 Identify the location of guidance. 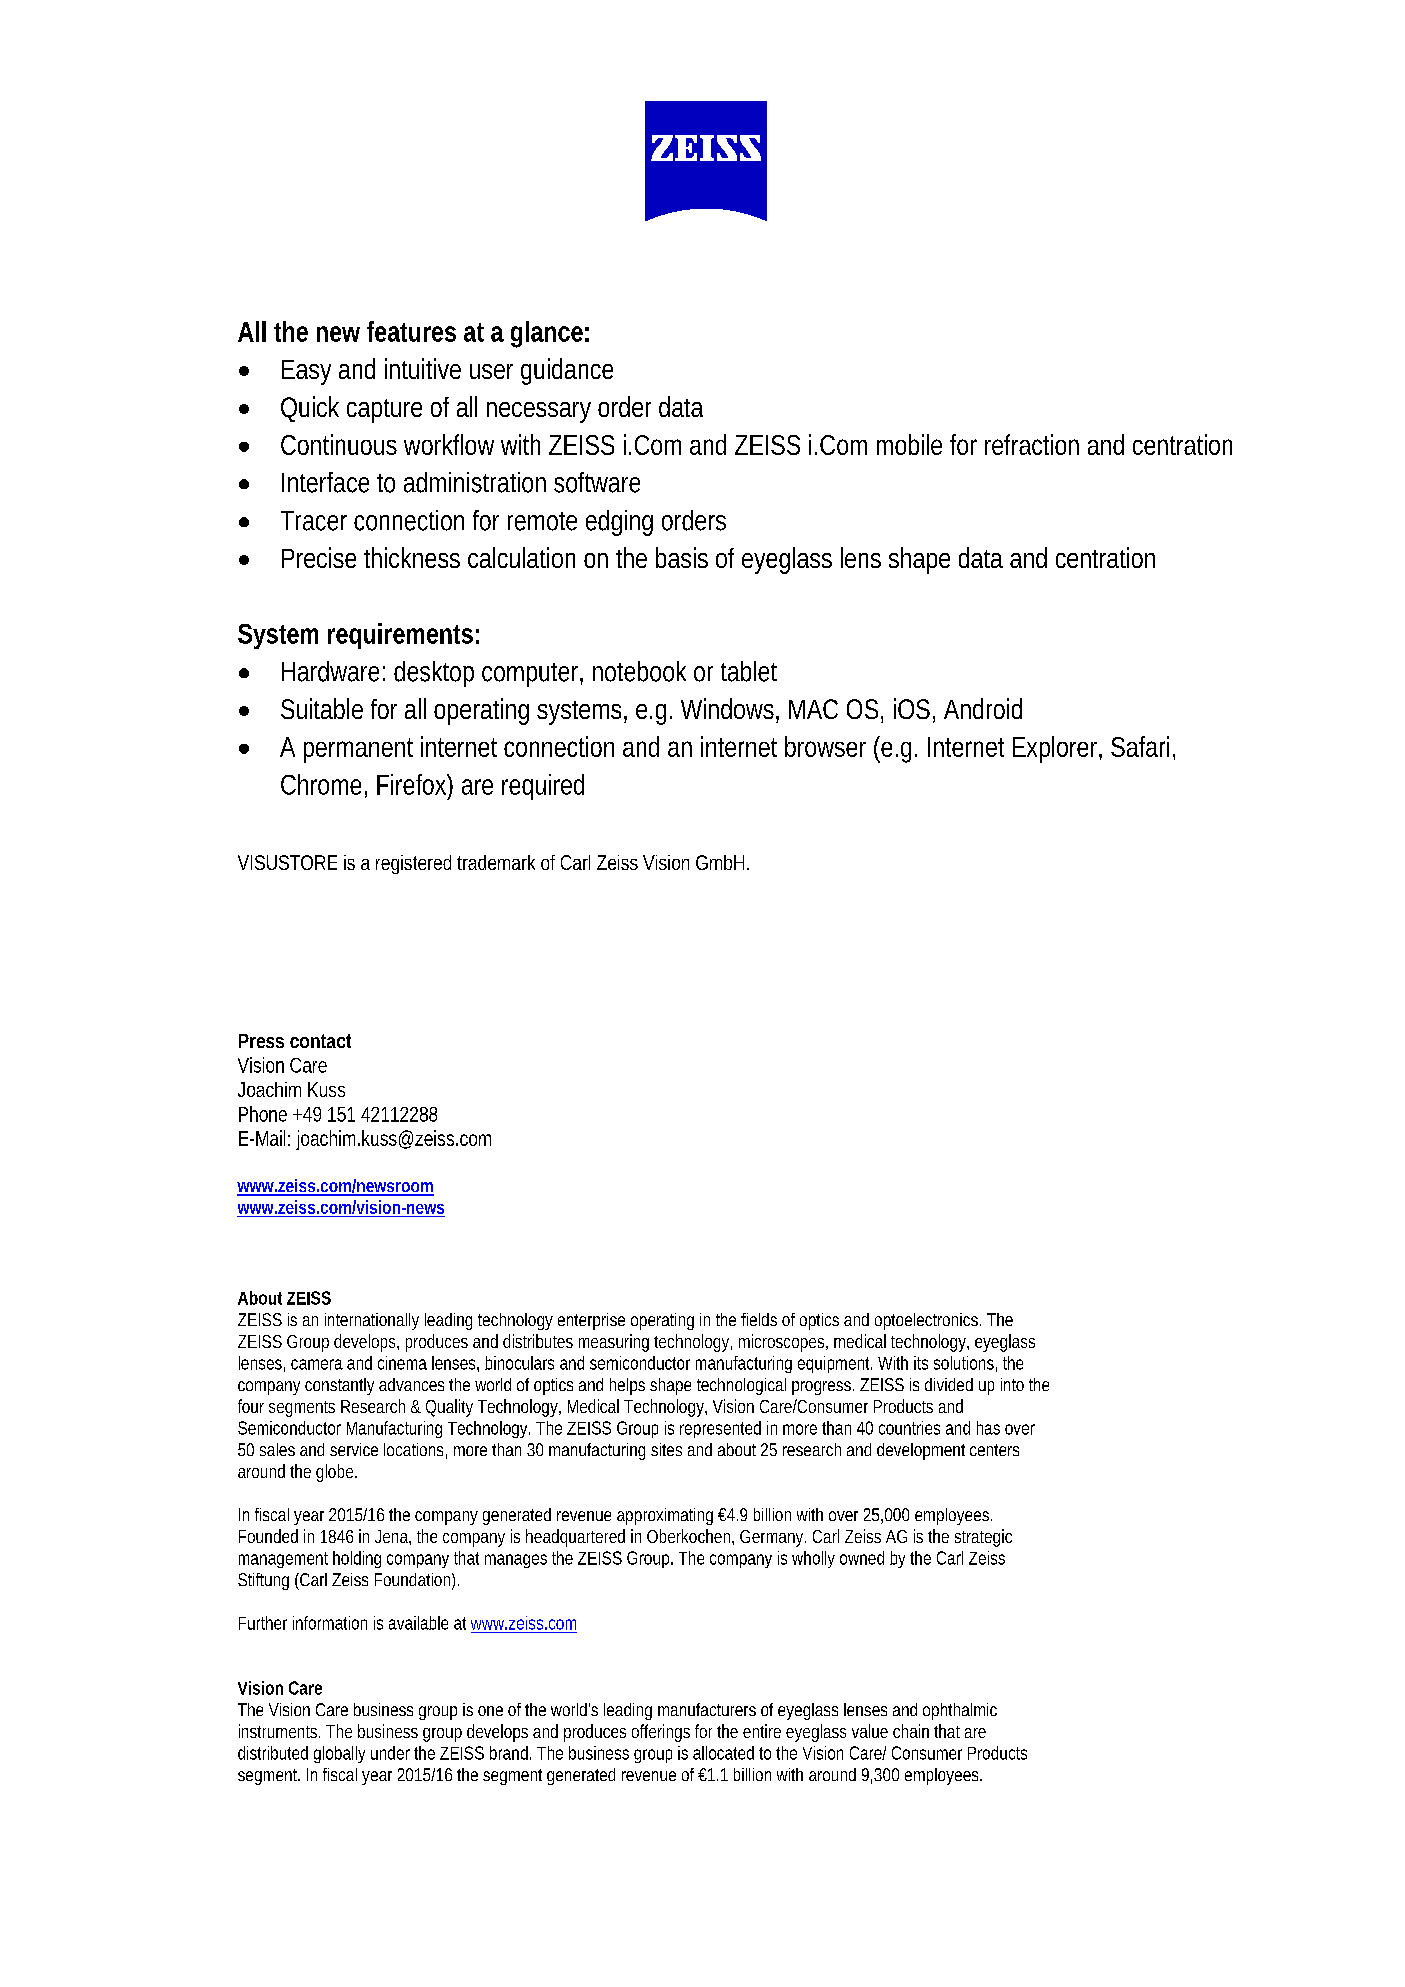
(567, 371).
